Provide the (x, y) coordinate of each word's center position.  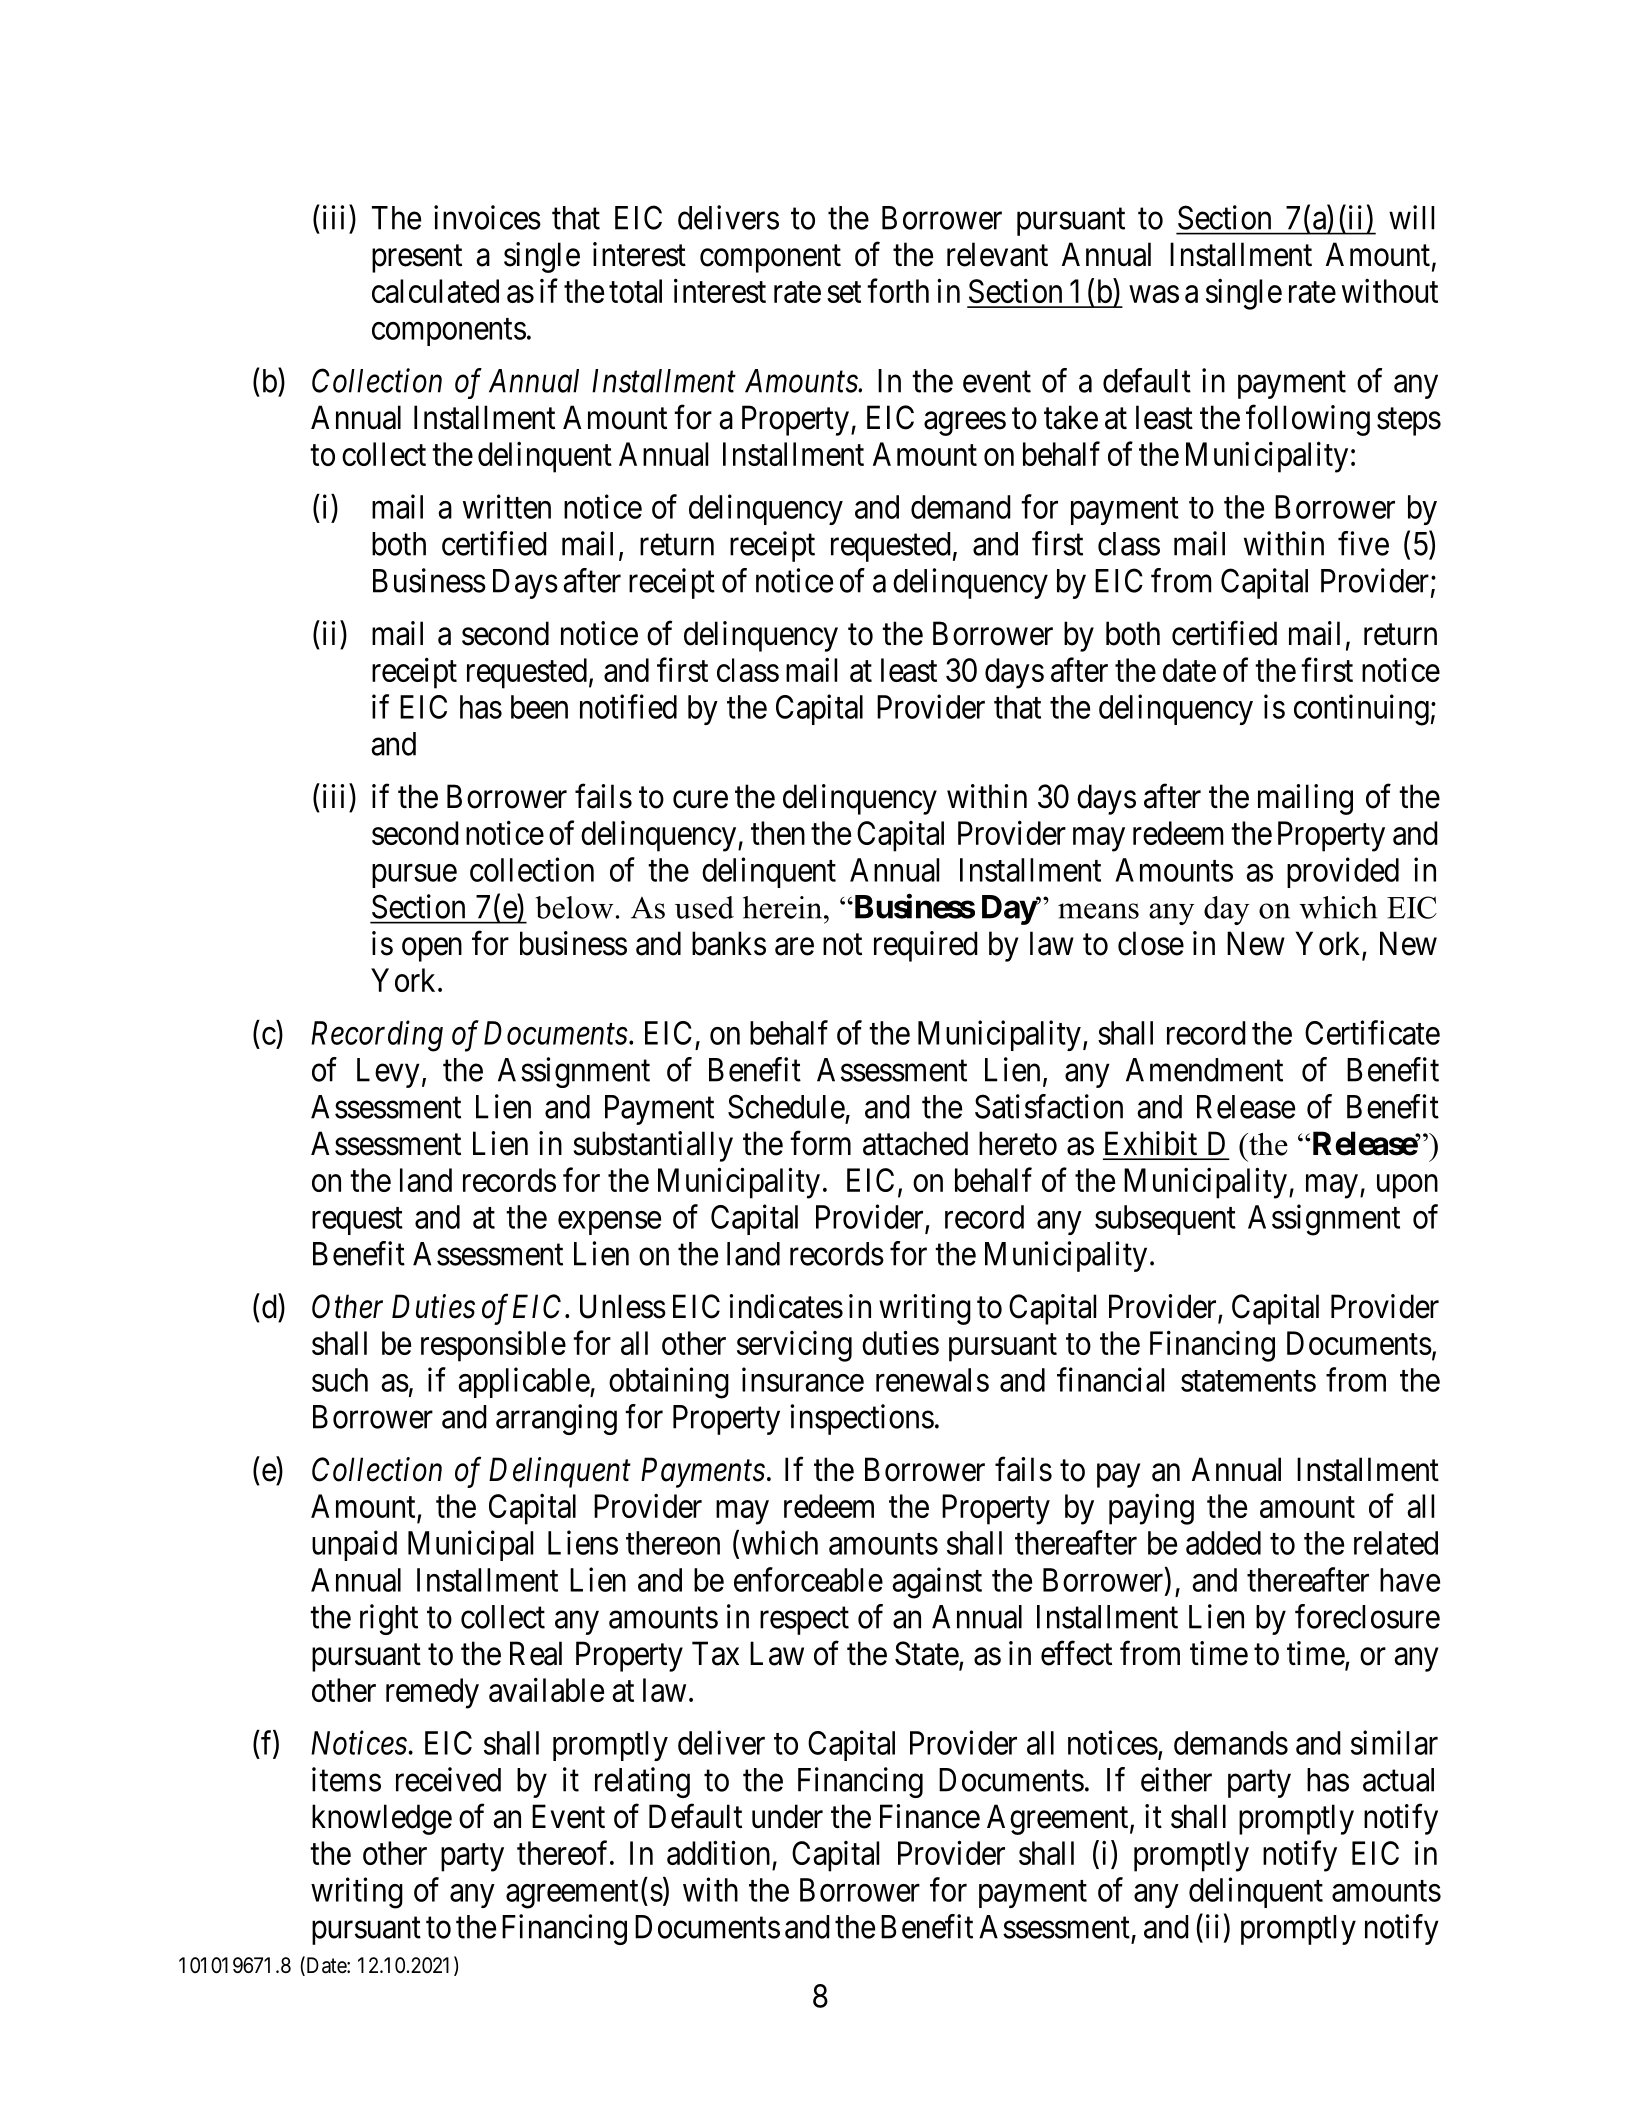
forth (898, 291)
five (1363, 543)
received (448, 1779)
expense (609, 1223)
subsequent (1165, 1220)
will (1411, 217)
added (1223, 1543)
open (432, 950)
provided (1343, 872)
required (926, 946)
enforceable (808, 1579)
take (1071, 417)
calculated (435, 291)
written (507, 506)
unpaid (354, 1545)
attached (915, 1143)
